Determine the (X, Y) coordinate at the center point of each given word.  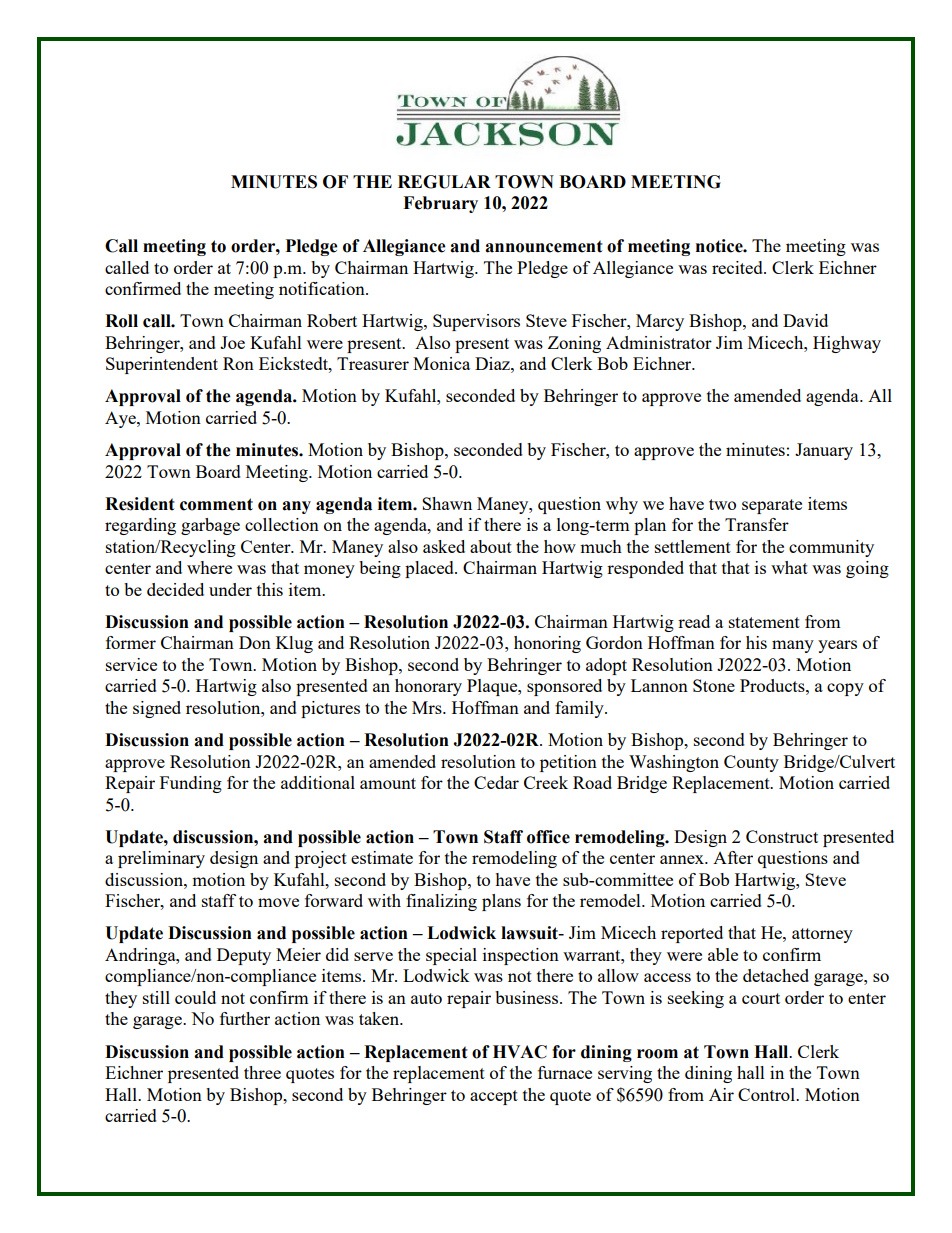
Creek (546, 782)
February (440, 204)
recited (738, 267)
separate (772, 506)
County (751, 763)
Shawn (447, 503)
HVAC (520, 1052)
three (262, 1072)
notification (323, 288)
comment (216, 504)
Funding (191, 784)
